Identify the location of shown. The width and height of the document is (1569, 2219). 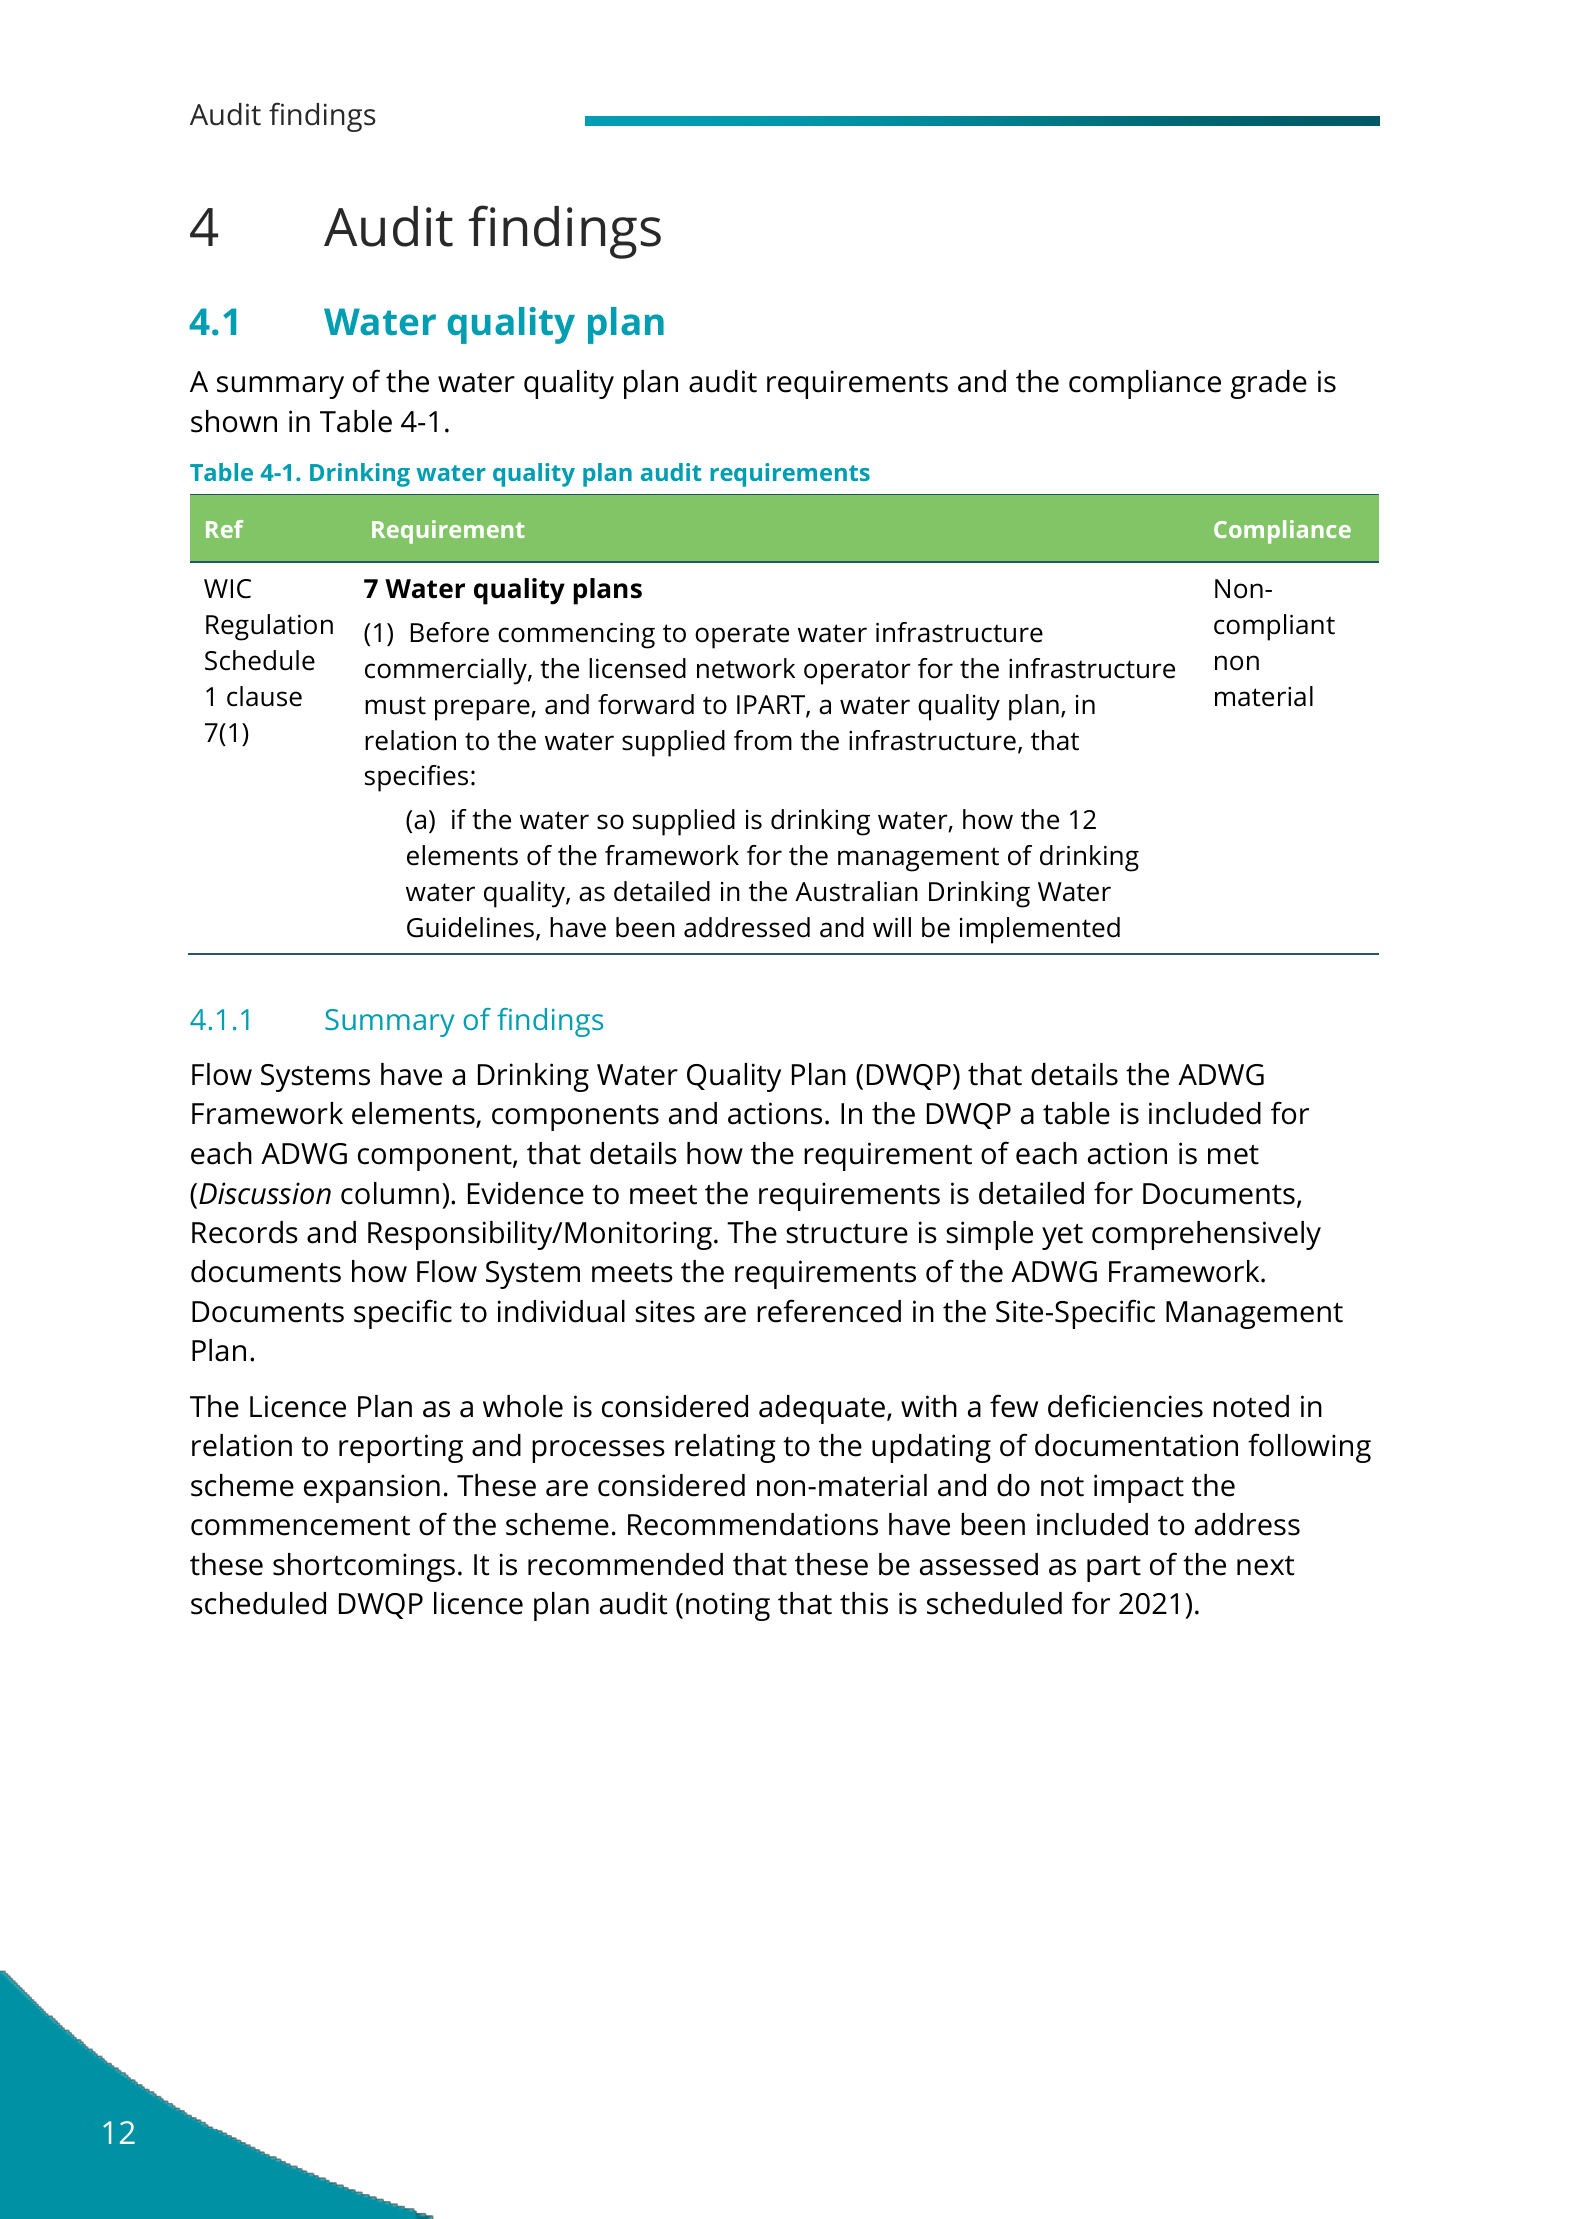
(234, 421).
